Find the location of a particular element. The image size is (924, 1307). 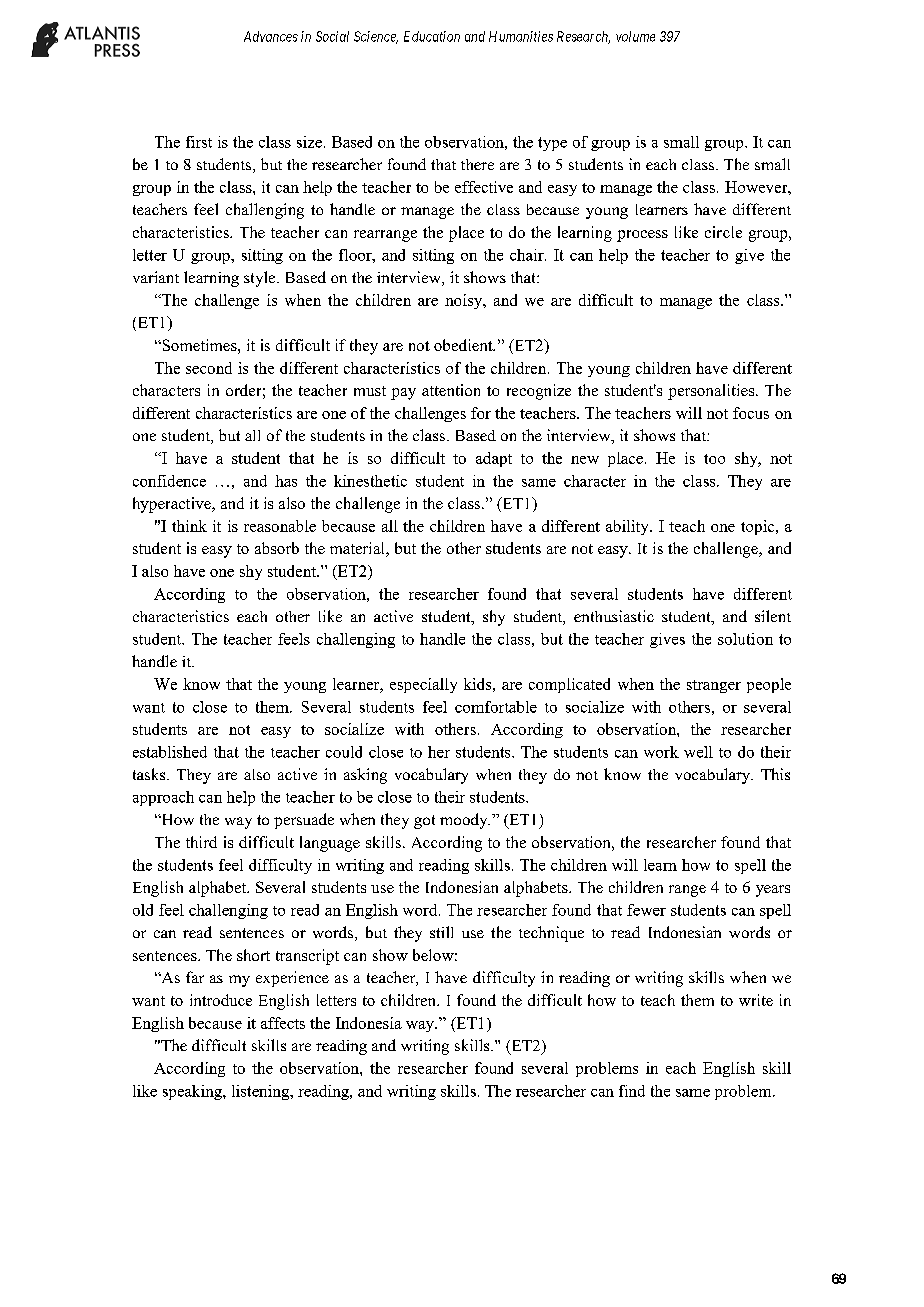

Education is located at coordinates (432, 36).
